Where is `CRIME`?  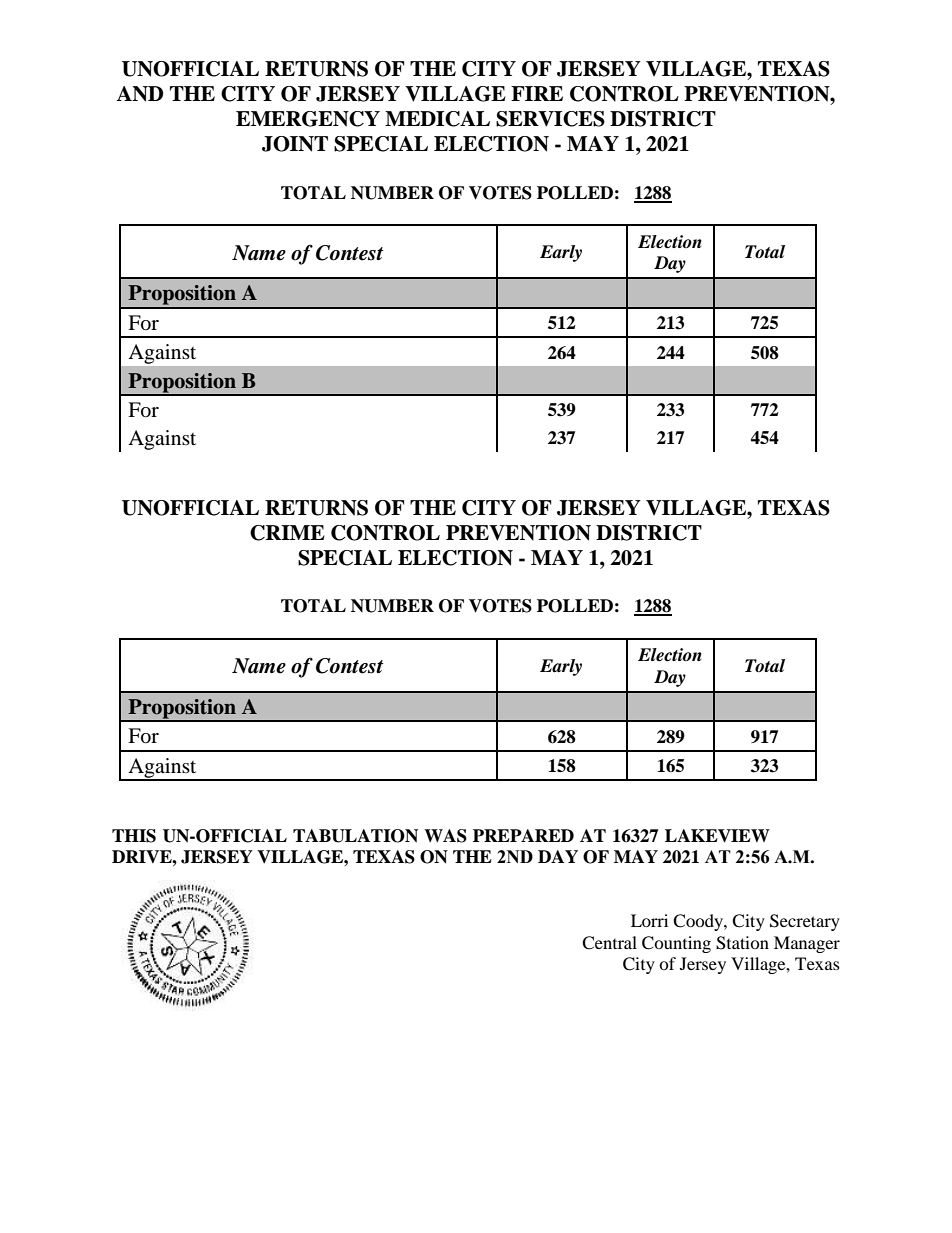 CRIME is located at coordinates (287, 533).
